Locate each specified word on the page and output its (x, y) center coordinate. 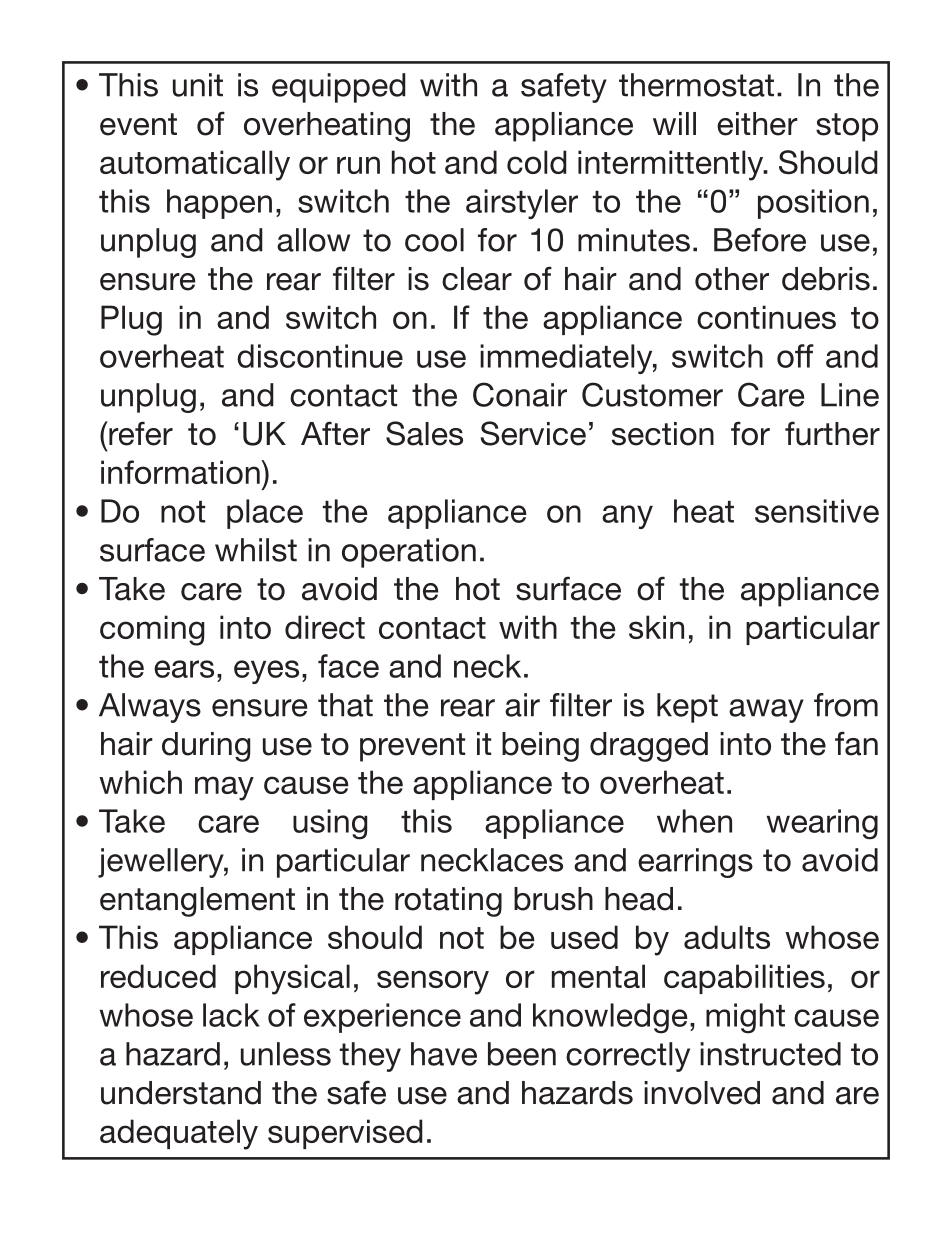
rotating (448, 902)
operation (409, 553)
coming (152, 630)
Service (533, 433)
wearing (822, 824)
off (795, 356)
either (757, 124)
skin (656, 627)
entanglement (197, 902)
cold (537, 162)
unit (198, 85)
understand (181, 1093)
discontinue (320, 356)
